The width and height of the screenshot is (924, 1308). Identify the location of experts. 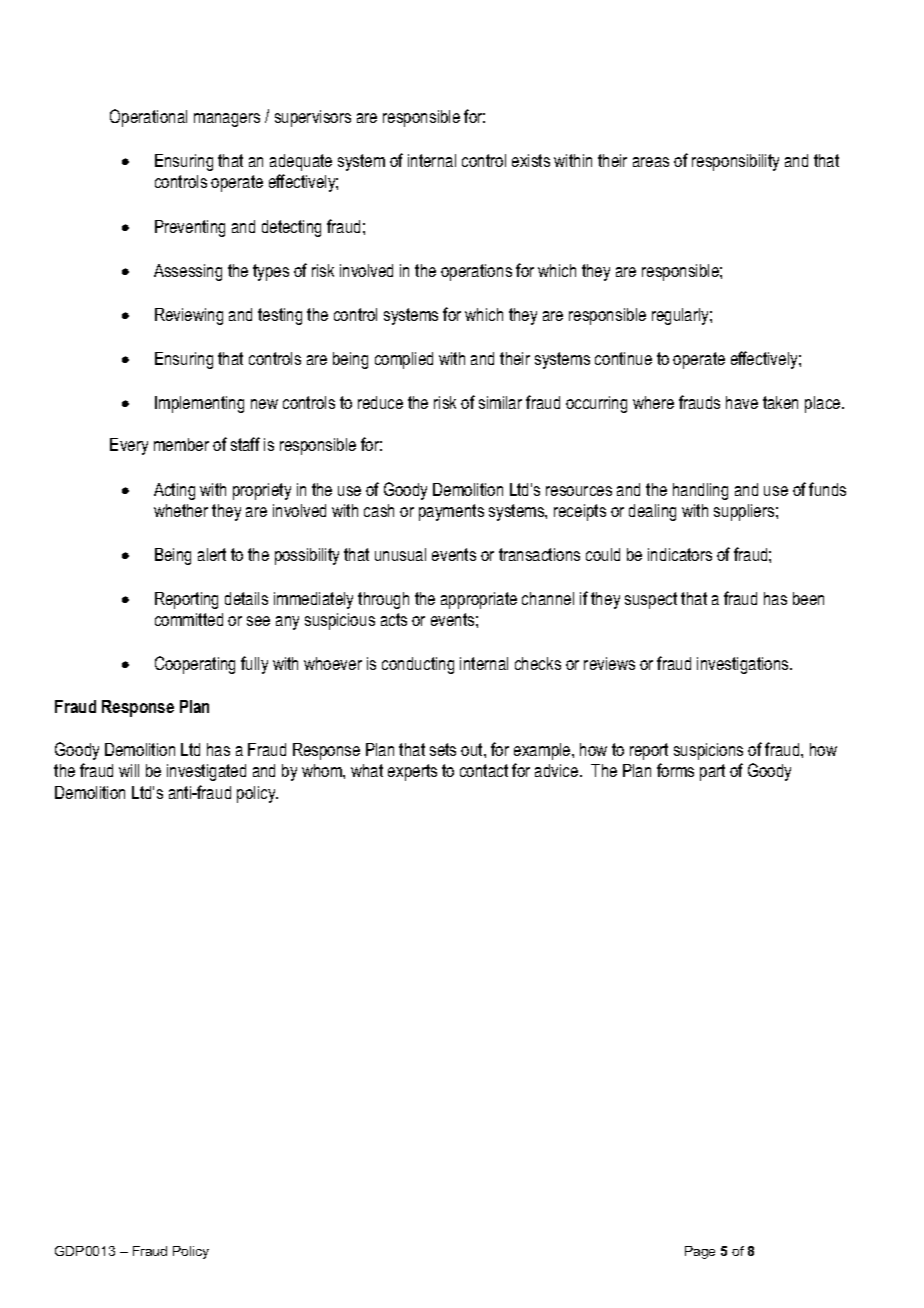
(412, 772).
